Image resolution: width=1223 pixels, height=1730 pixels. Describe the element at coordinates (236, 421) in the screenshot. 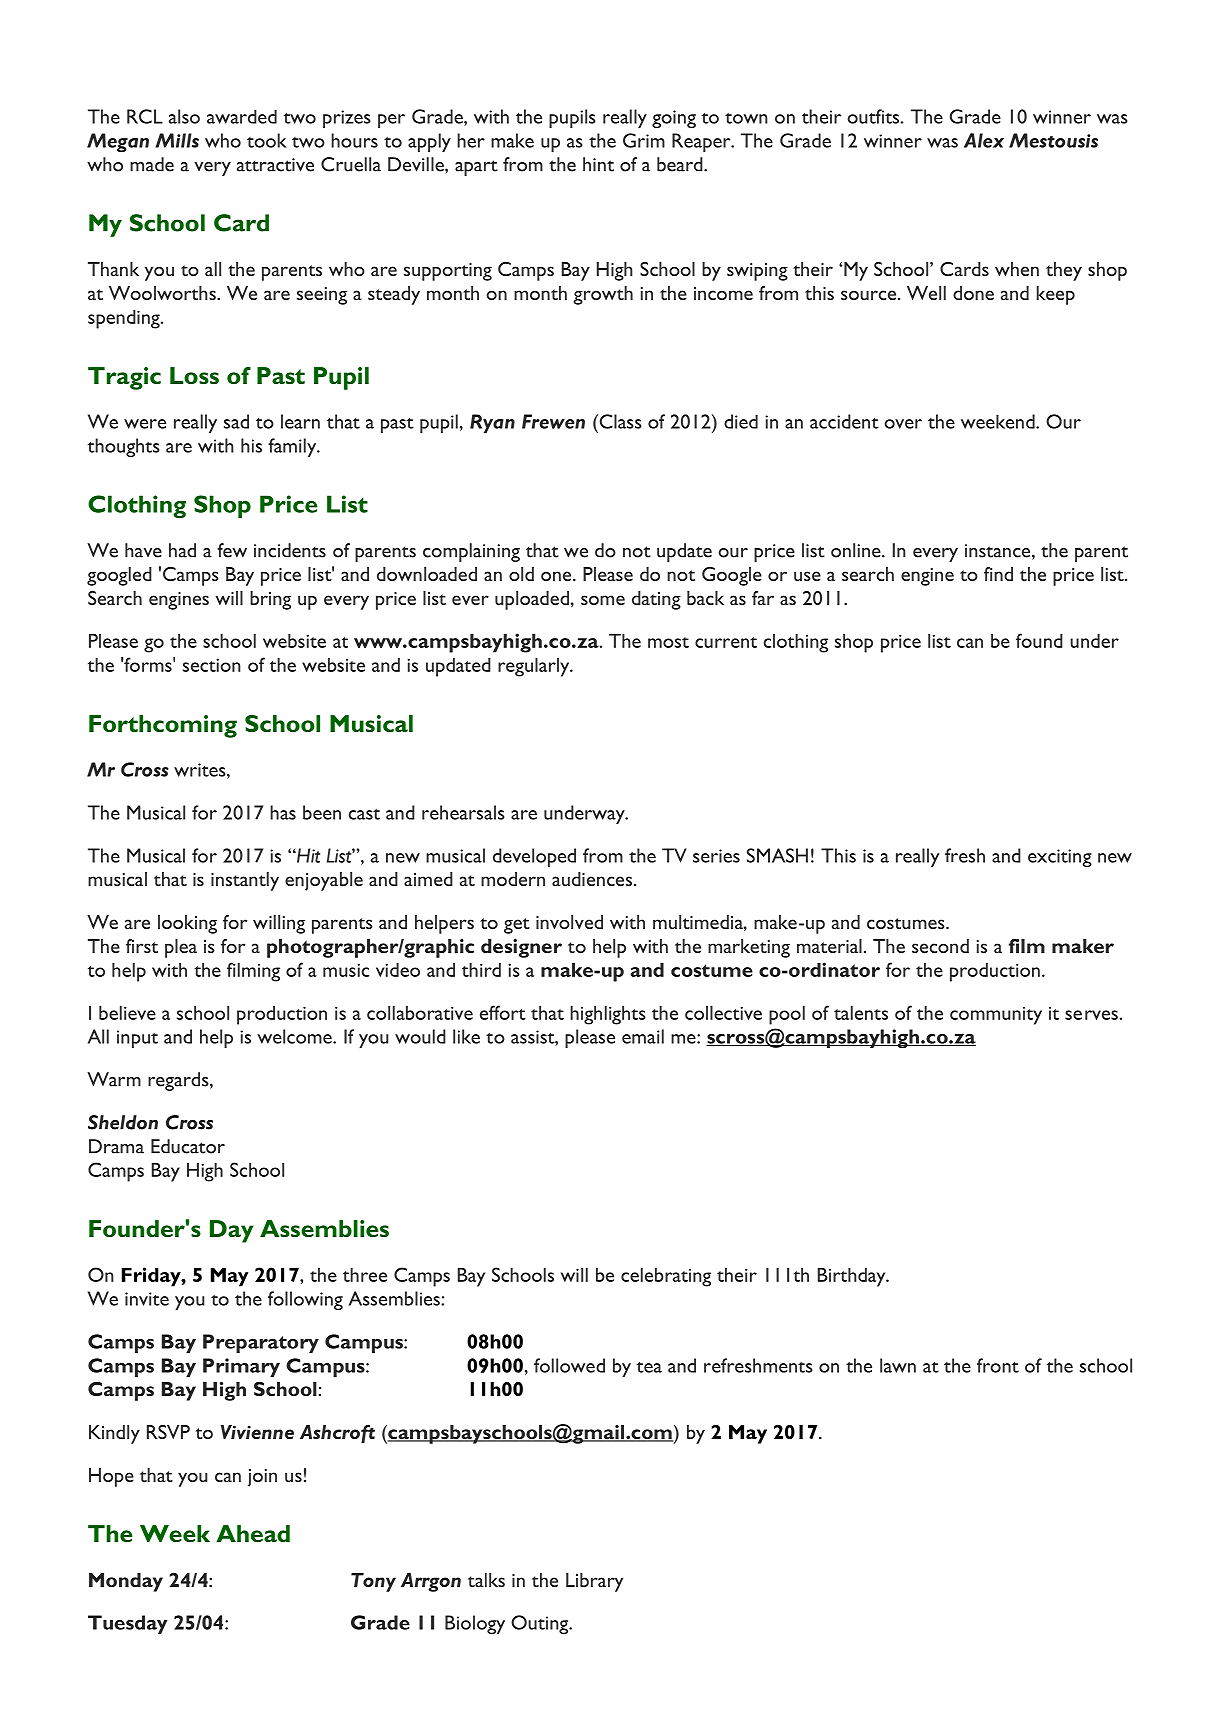

I see `sad` at that location.
